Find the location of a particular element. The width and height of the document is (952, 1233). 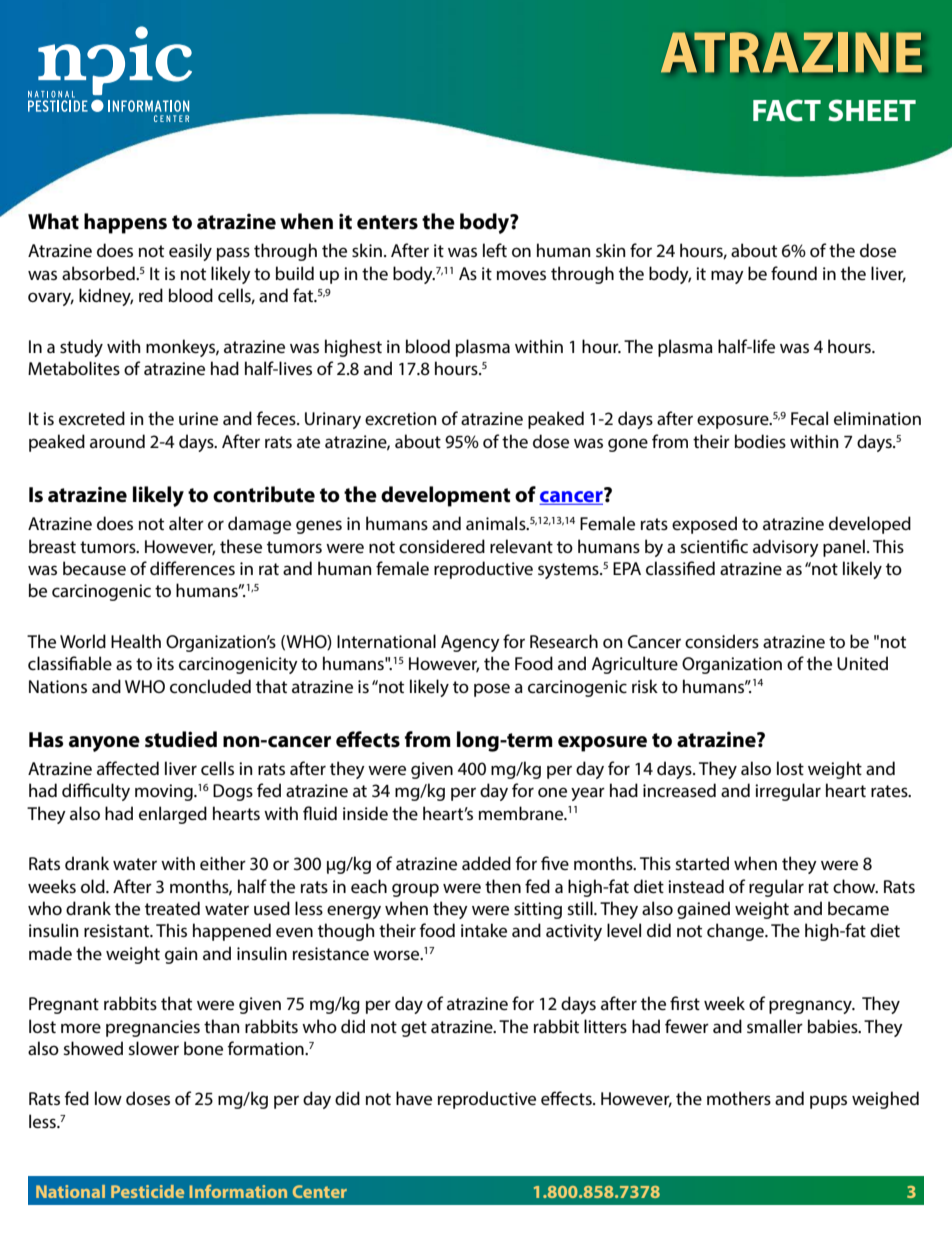

Fecal is located at coordinates (809, 418).
